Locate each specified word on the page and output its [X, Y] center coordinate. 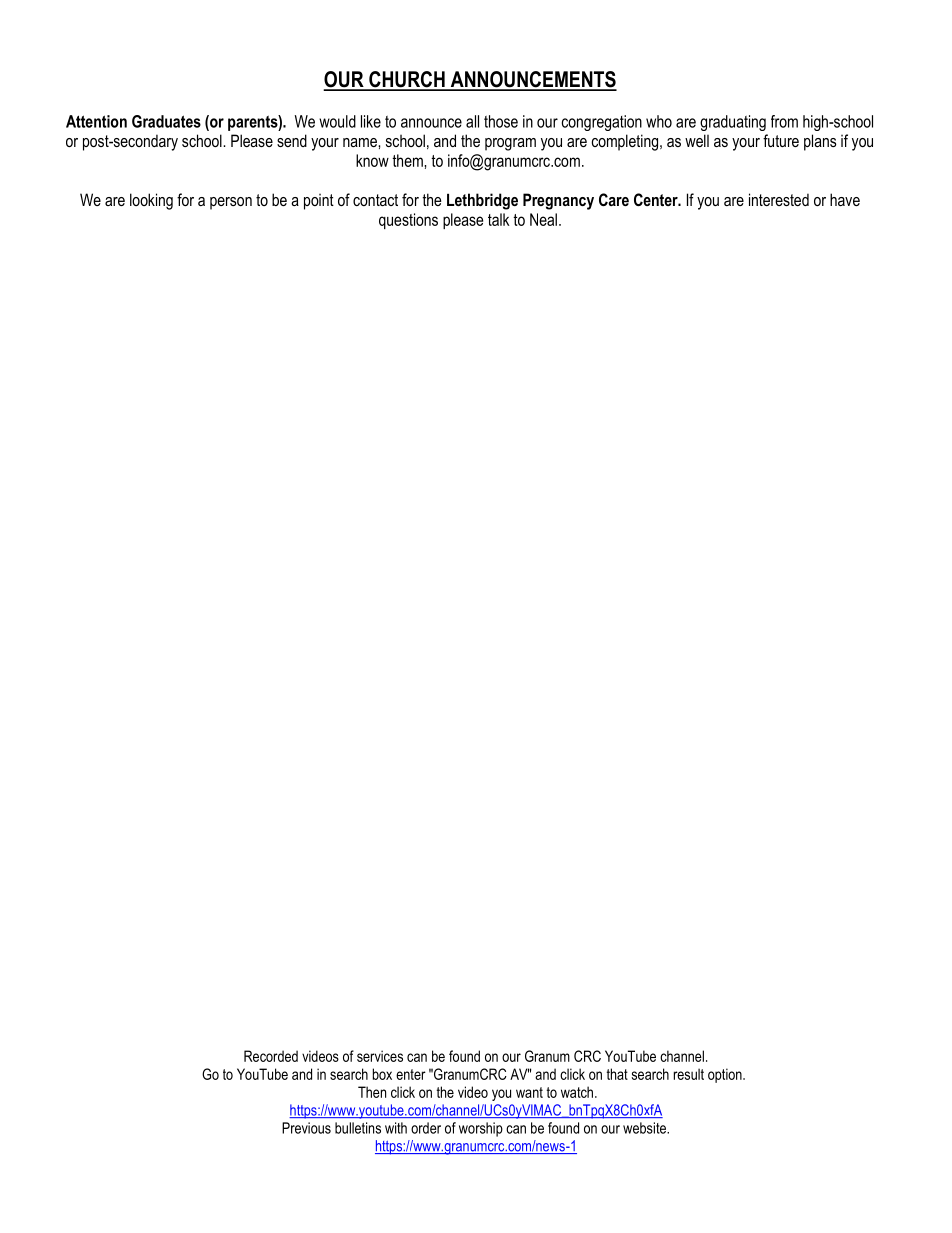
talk [499, 219]
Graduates [166, 121]
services [380, 1056]
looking [151, 201]
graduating [733, 123]
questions [408, 221]
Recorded [271, 1056]
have [845, 199]
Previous [306, 1128]
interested [779, 199]
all [472, 121]
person [231, 203]
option [726, 1075]
